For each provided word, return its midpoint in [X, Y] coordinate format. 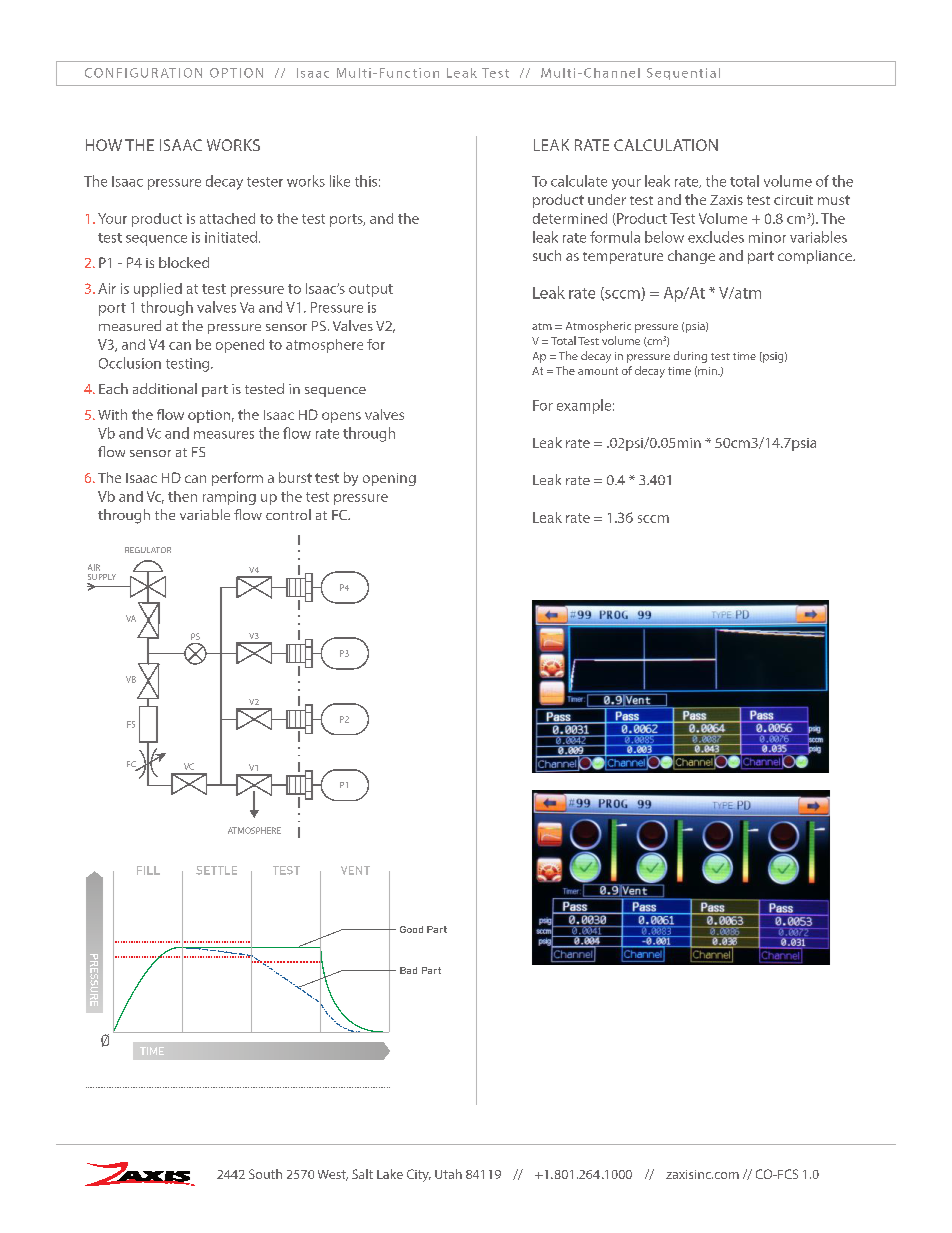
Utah [448, 1174]
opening [389, 479]
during [690, 357]
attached [227, 218]
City [419, 1175]
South [265, 1174]
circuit [793, 200]
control [288, 514]
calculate [579, 181]
